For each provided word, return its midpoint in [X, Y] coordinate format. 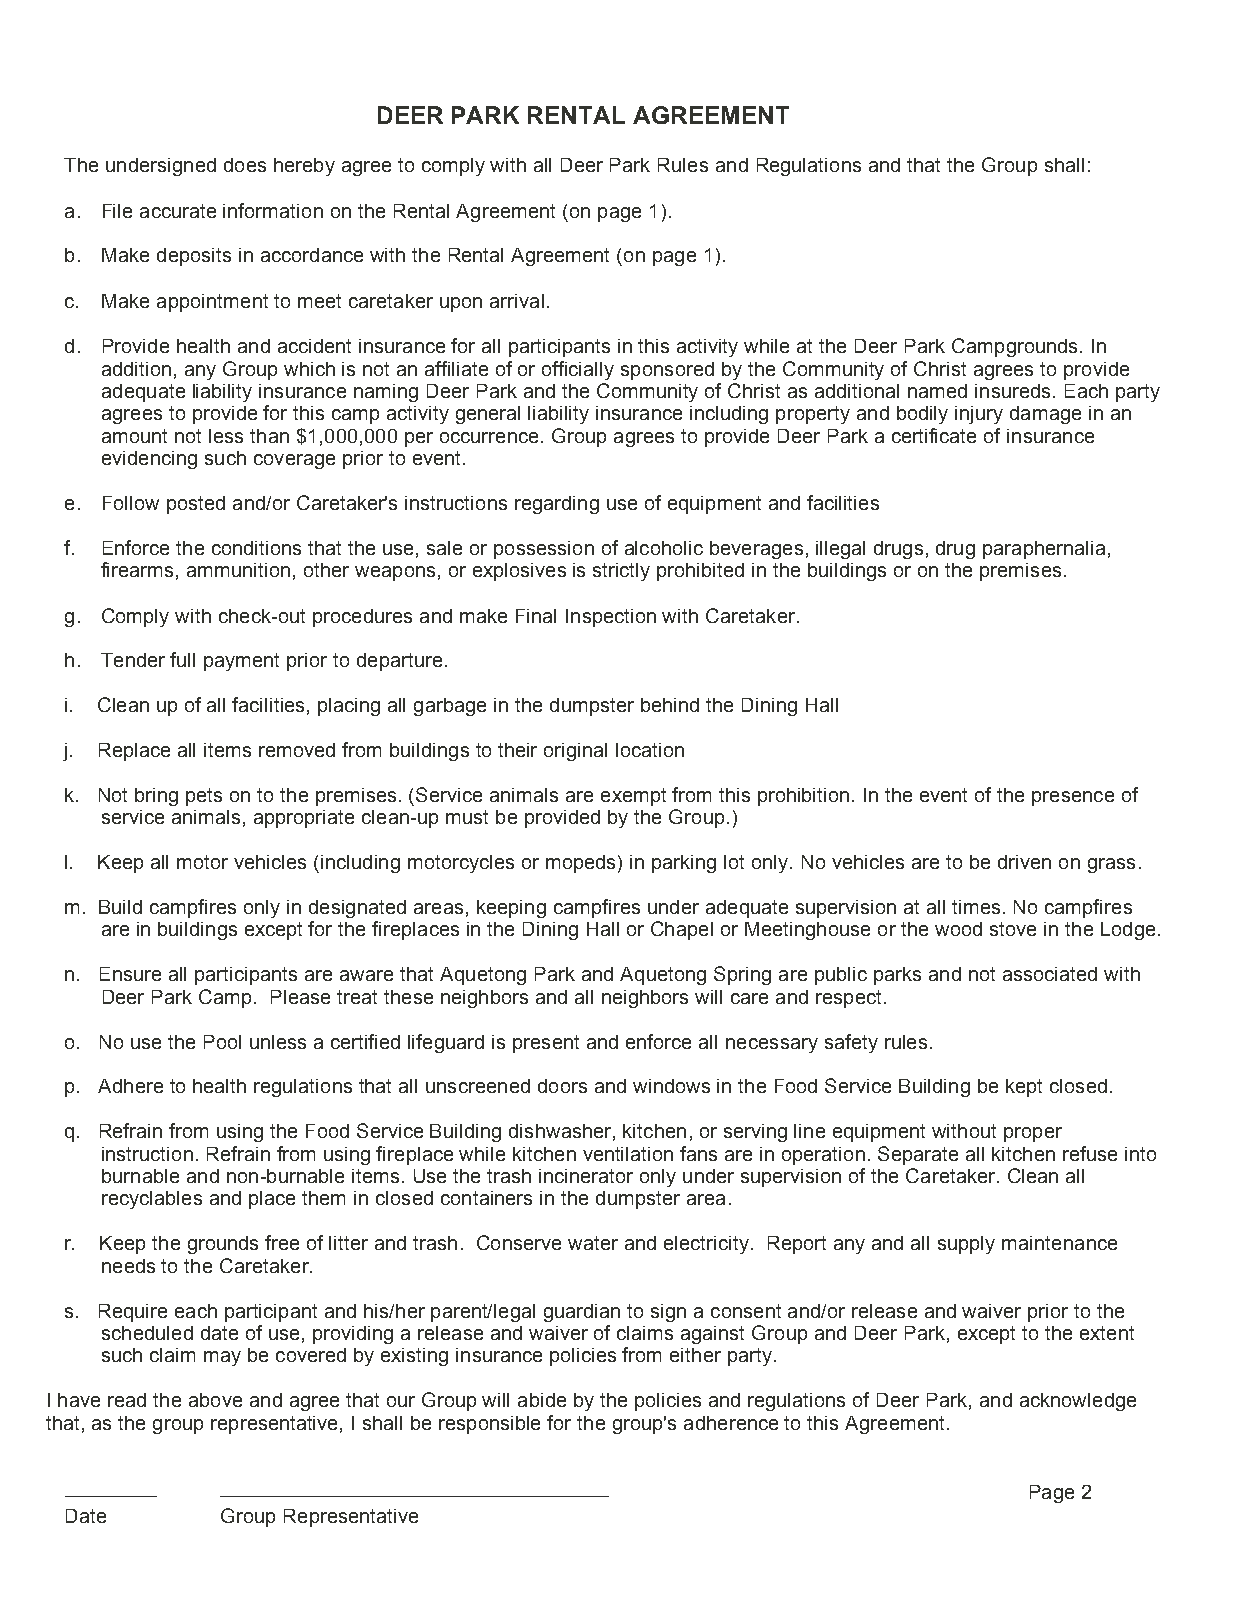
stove [1013, 929]
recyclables [152, 1200]
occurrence [489, 437]
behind [670, 705]
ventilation [628, 1154]
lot [734, 862]
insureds [1012, 391]
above [215, 1400]
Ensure [130, 974]
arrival [517, 301]
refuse [1090, 1153]
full [182, 659]
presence [1073, 798]
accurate [178, 211]
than [269, 436]
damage [1045, 415]
